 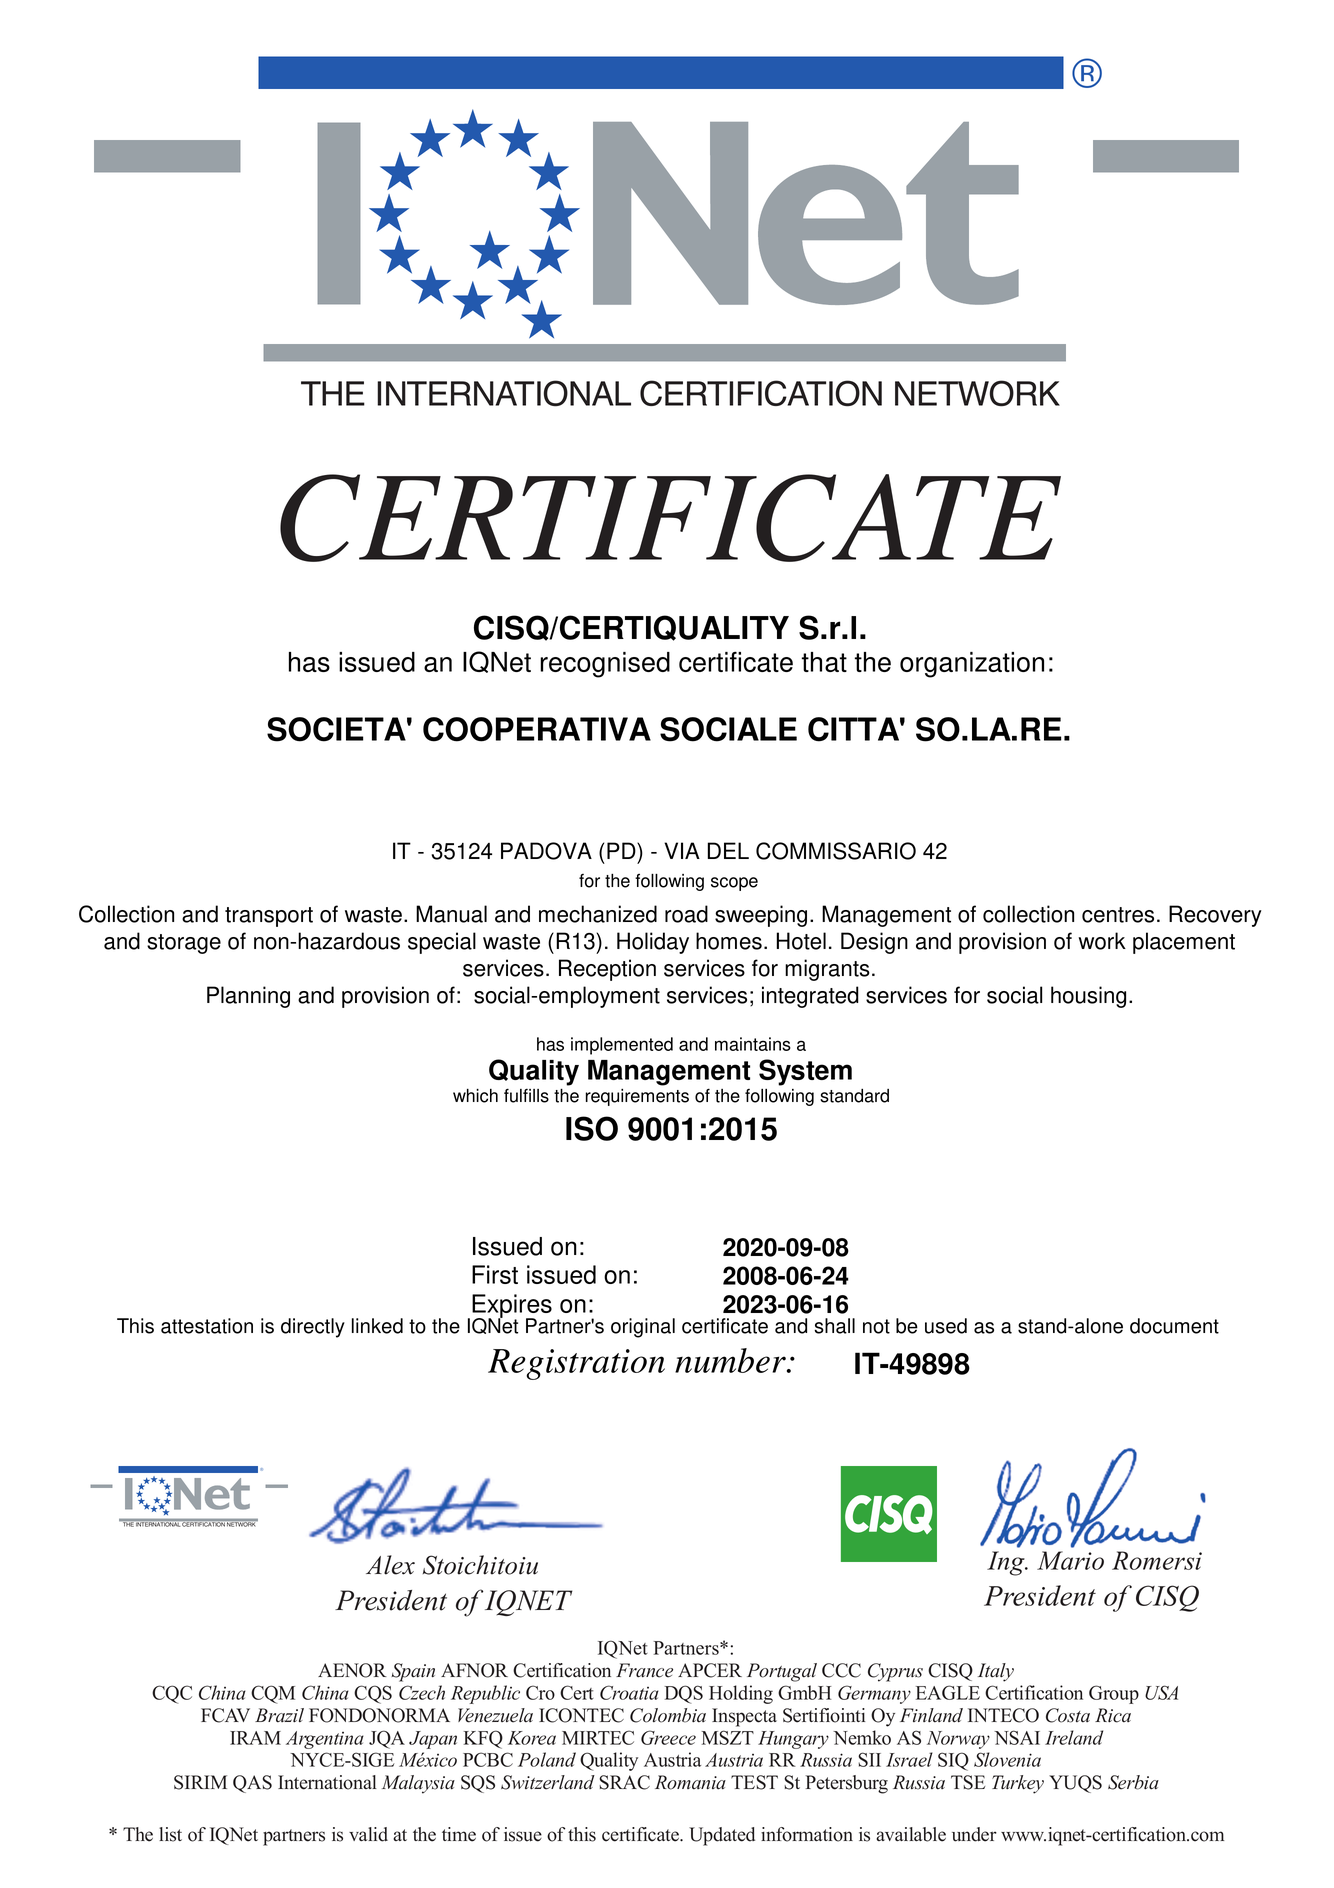 What do you see at coordinates (824, 662) in the screenshot?
I see `that` at bounding box center [824, 662].
